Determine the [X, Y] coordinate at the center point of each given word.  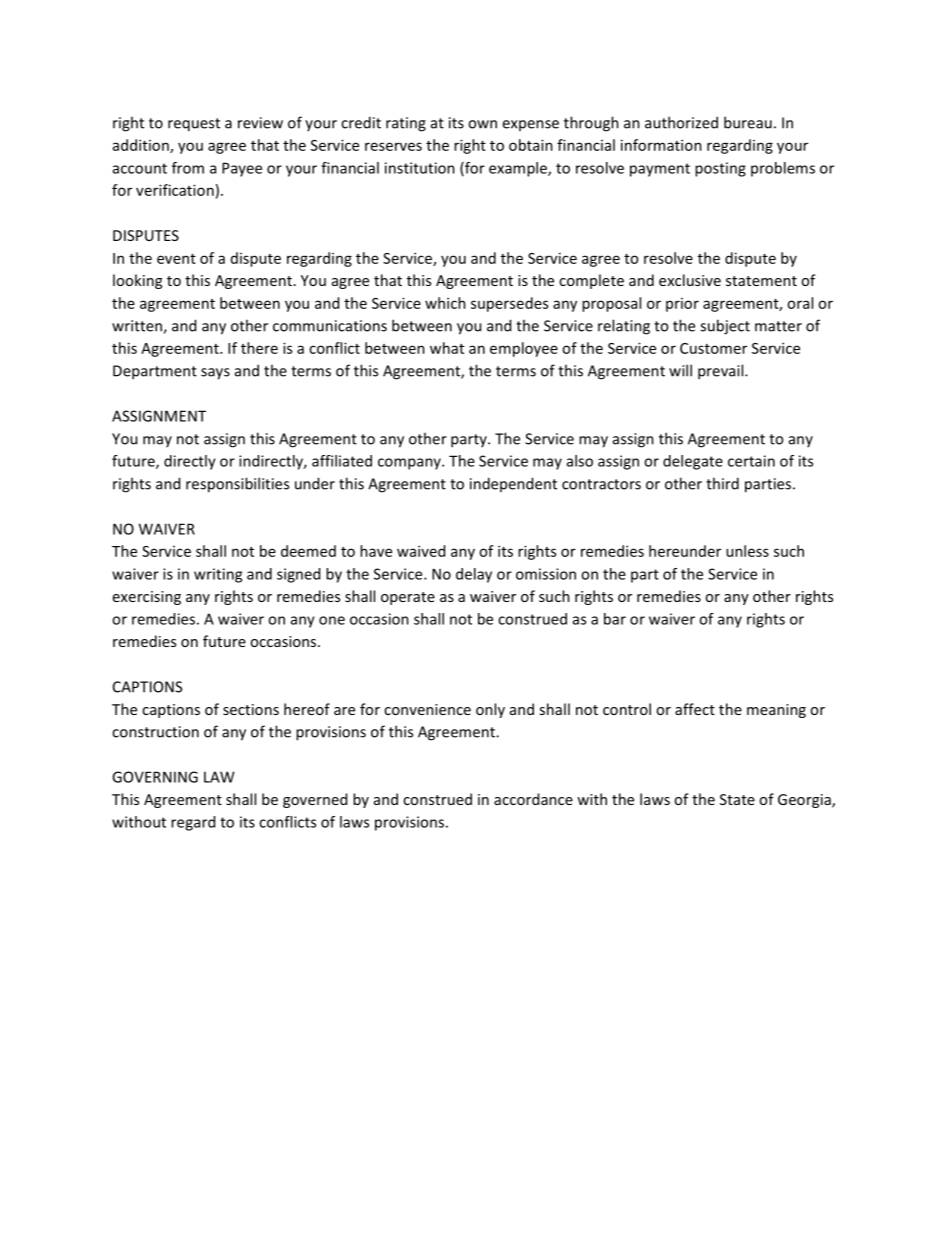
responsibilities [237, 485]
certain [751, 461]
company [410, 464]
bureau [748, 122]
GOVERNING [155, 777]
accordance [533, 799]
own [482, 124]
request [194, 125]
